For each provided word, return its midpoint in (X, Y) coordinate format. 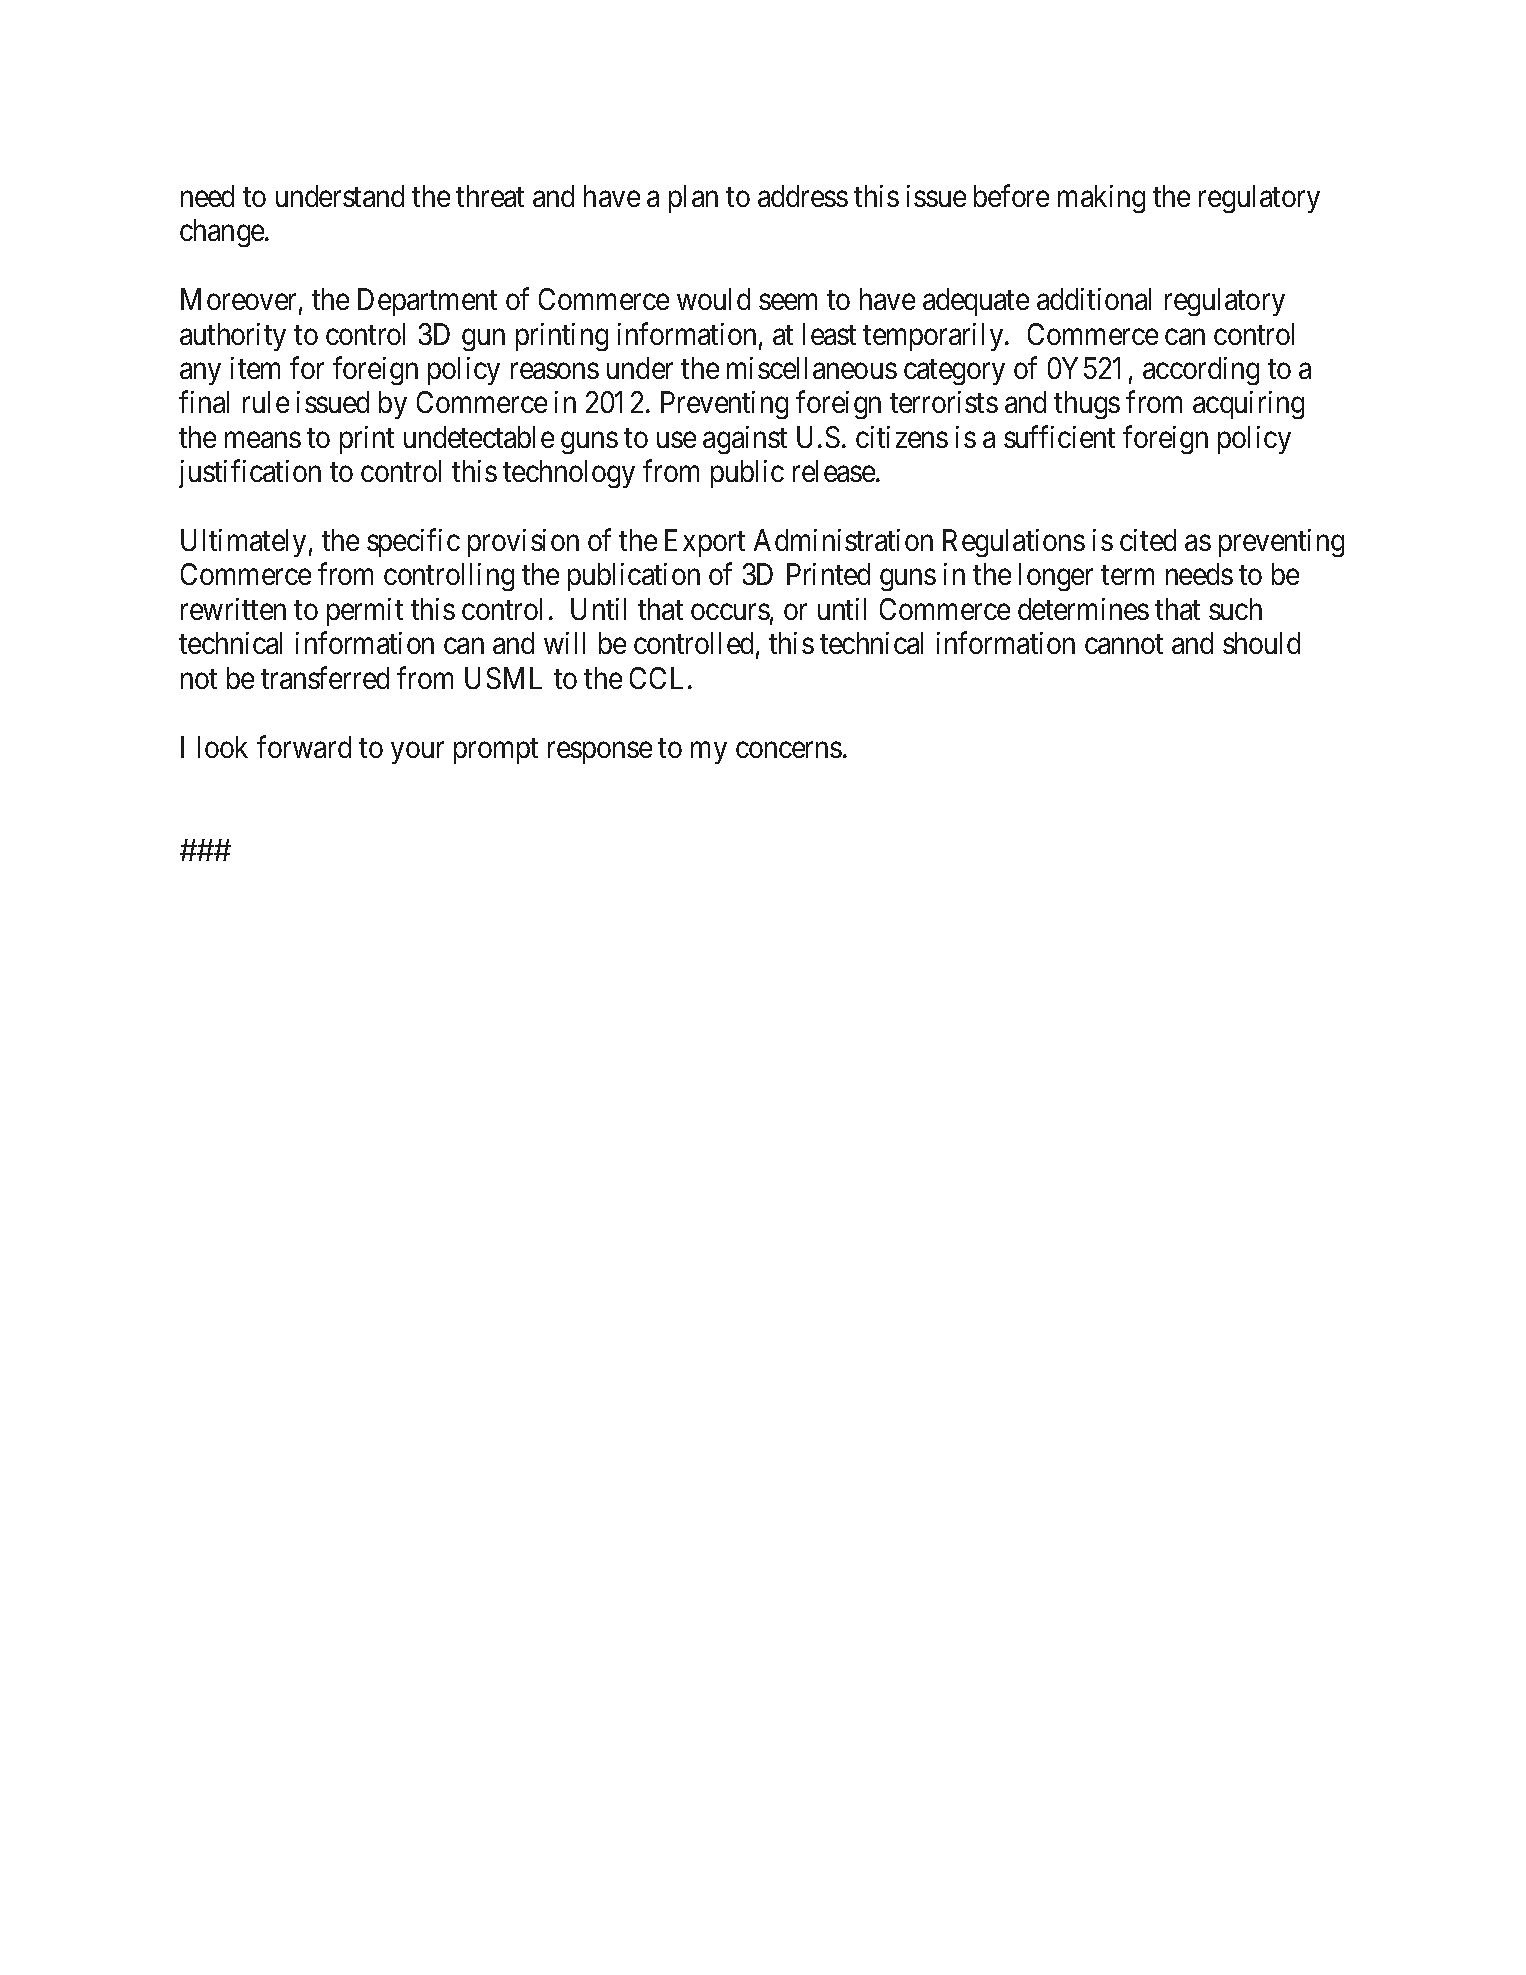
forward (304, 746)
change (223, 233)
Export (705, 543)
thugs (1087, 405)
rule (266, 402)
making (1101, 199)
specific (413, 543)
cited (1148, 540)
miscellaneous (812, 368)
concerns (789, 750)
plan (693, 199)
